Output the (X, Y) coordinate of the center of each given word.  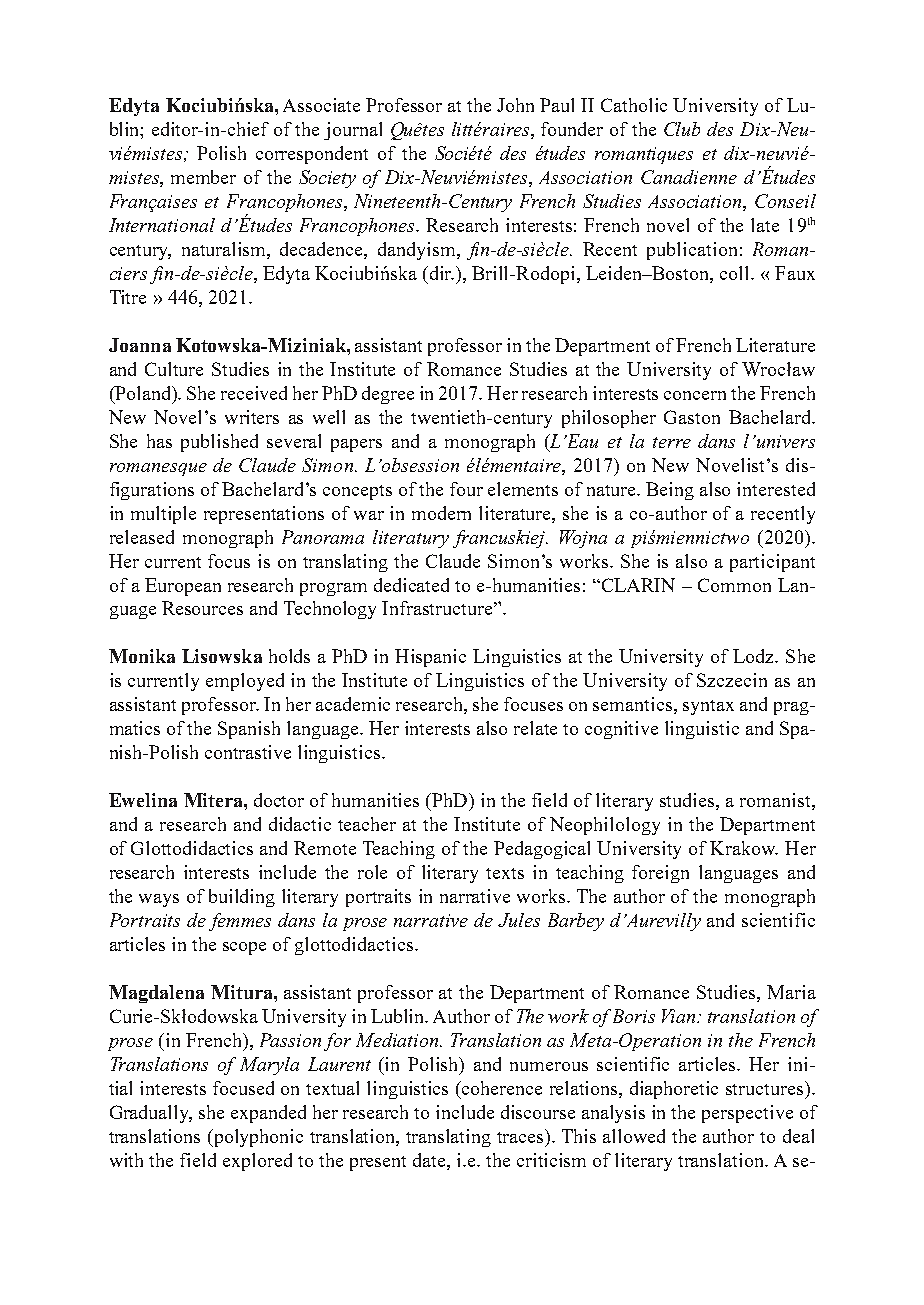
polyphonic (257, 1138)
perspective (747, 1114)
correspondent (312, 155)
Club (682, 129)
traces (521, 1136)
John (515, 105)
